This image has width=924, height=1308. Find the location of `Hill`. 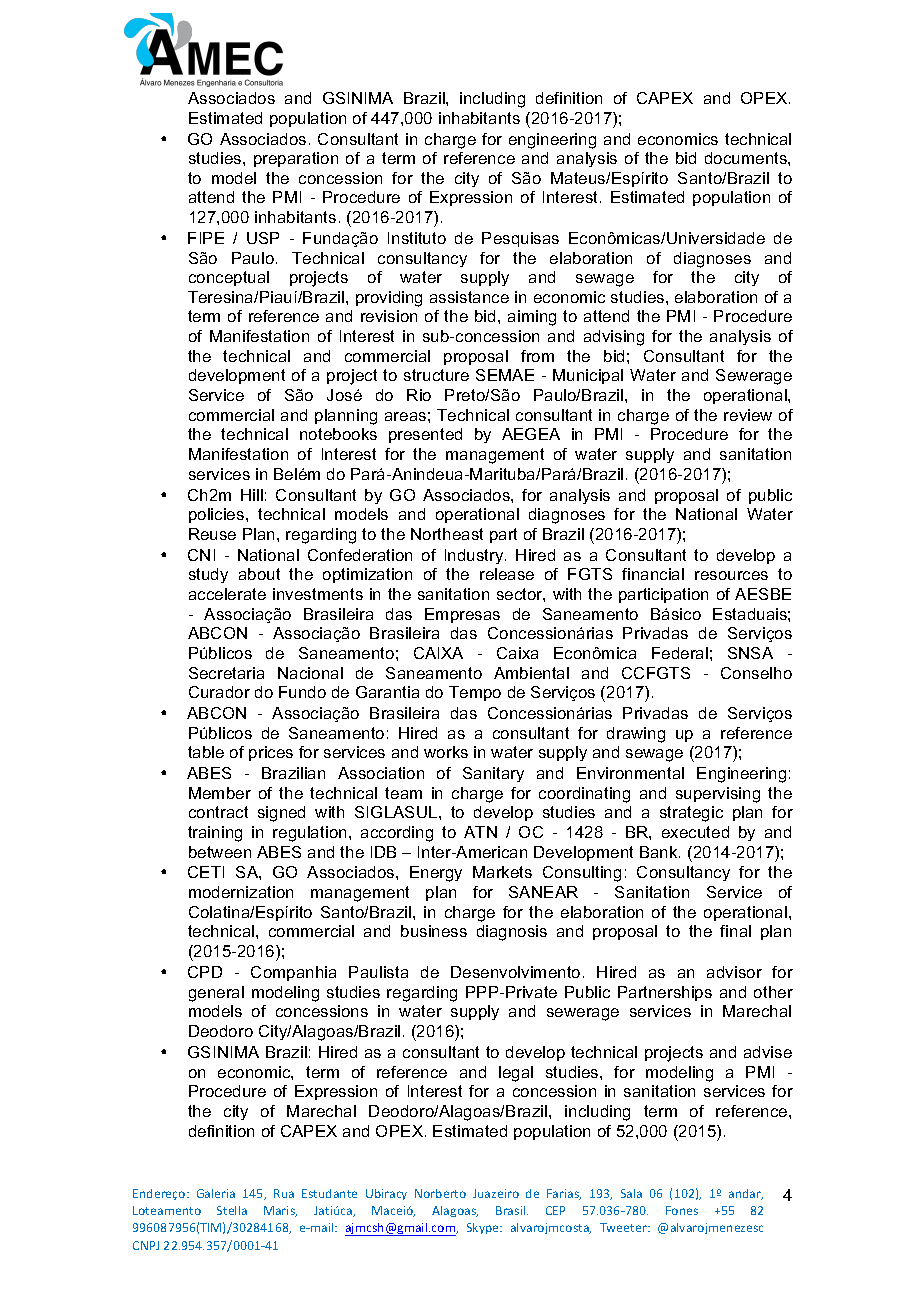

Hill is located at coordinates (252, 495).
